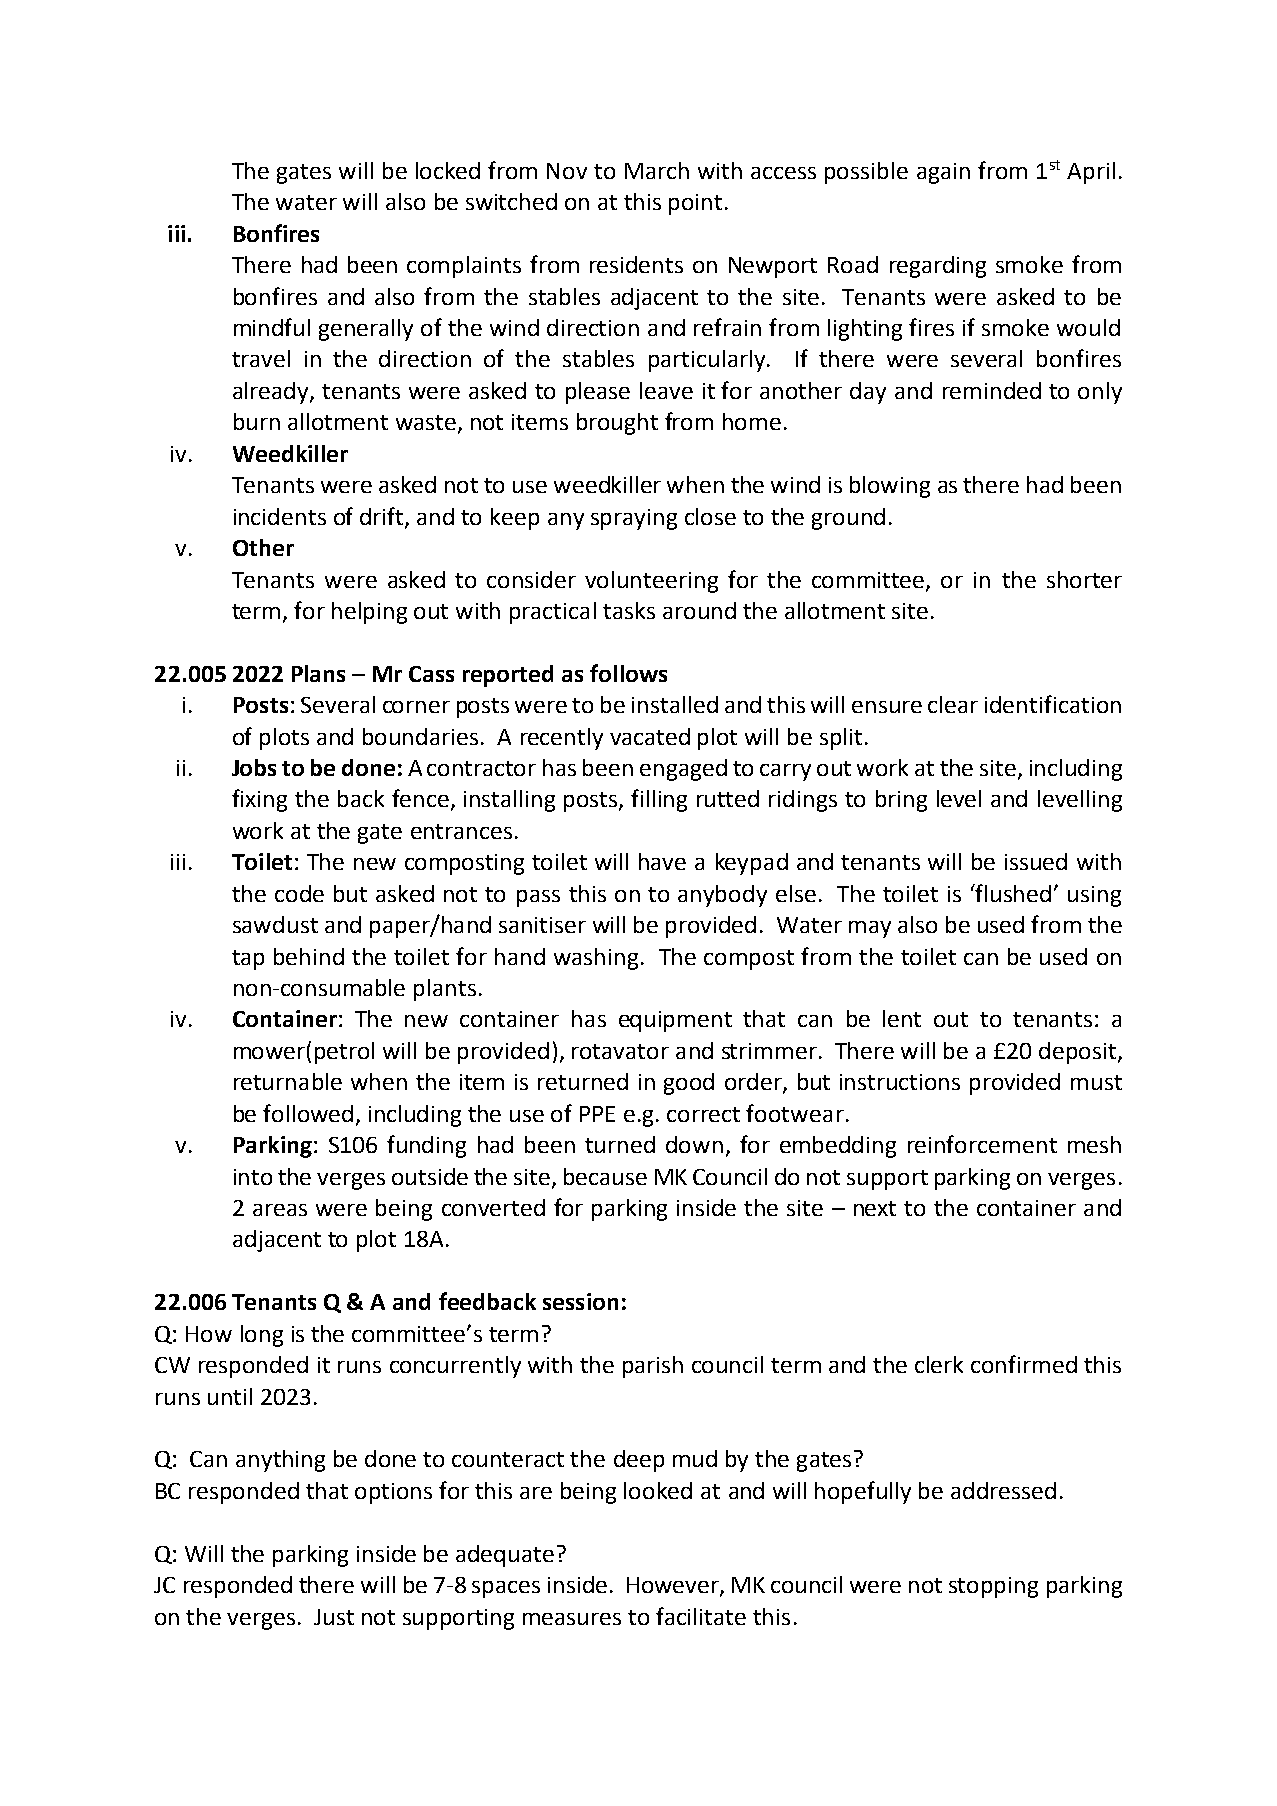 The height and width of the image is (1806, 1277). Describe the element at coordinates (651, 582) in the image. I see `volunteering` at that location.
